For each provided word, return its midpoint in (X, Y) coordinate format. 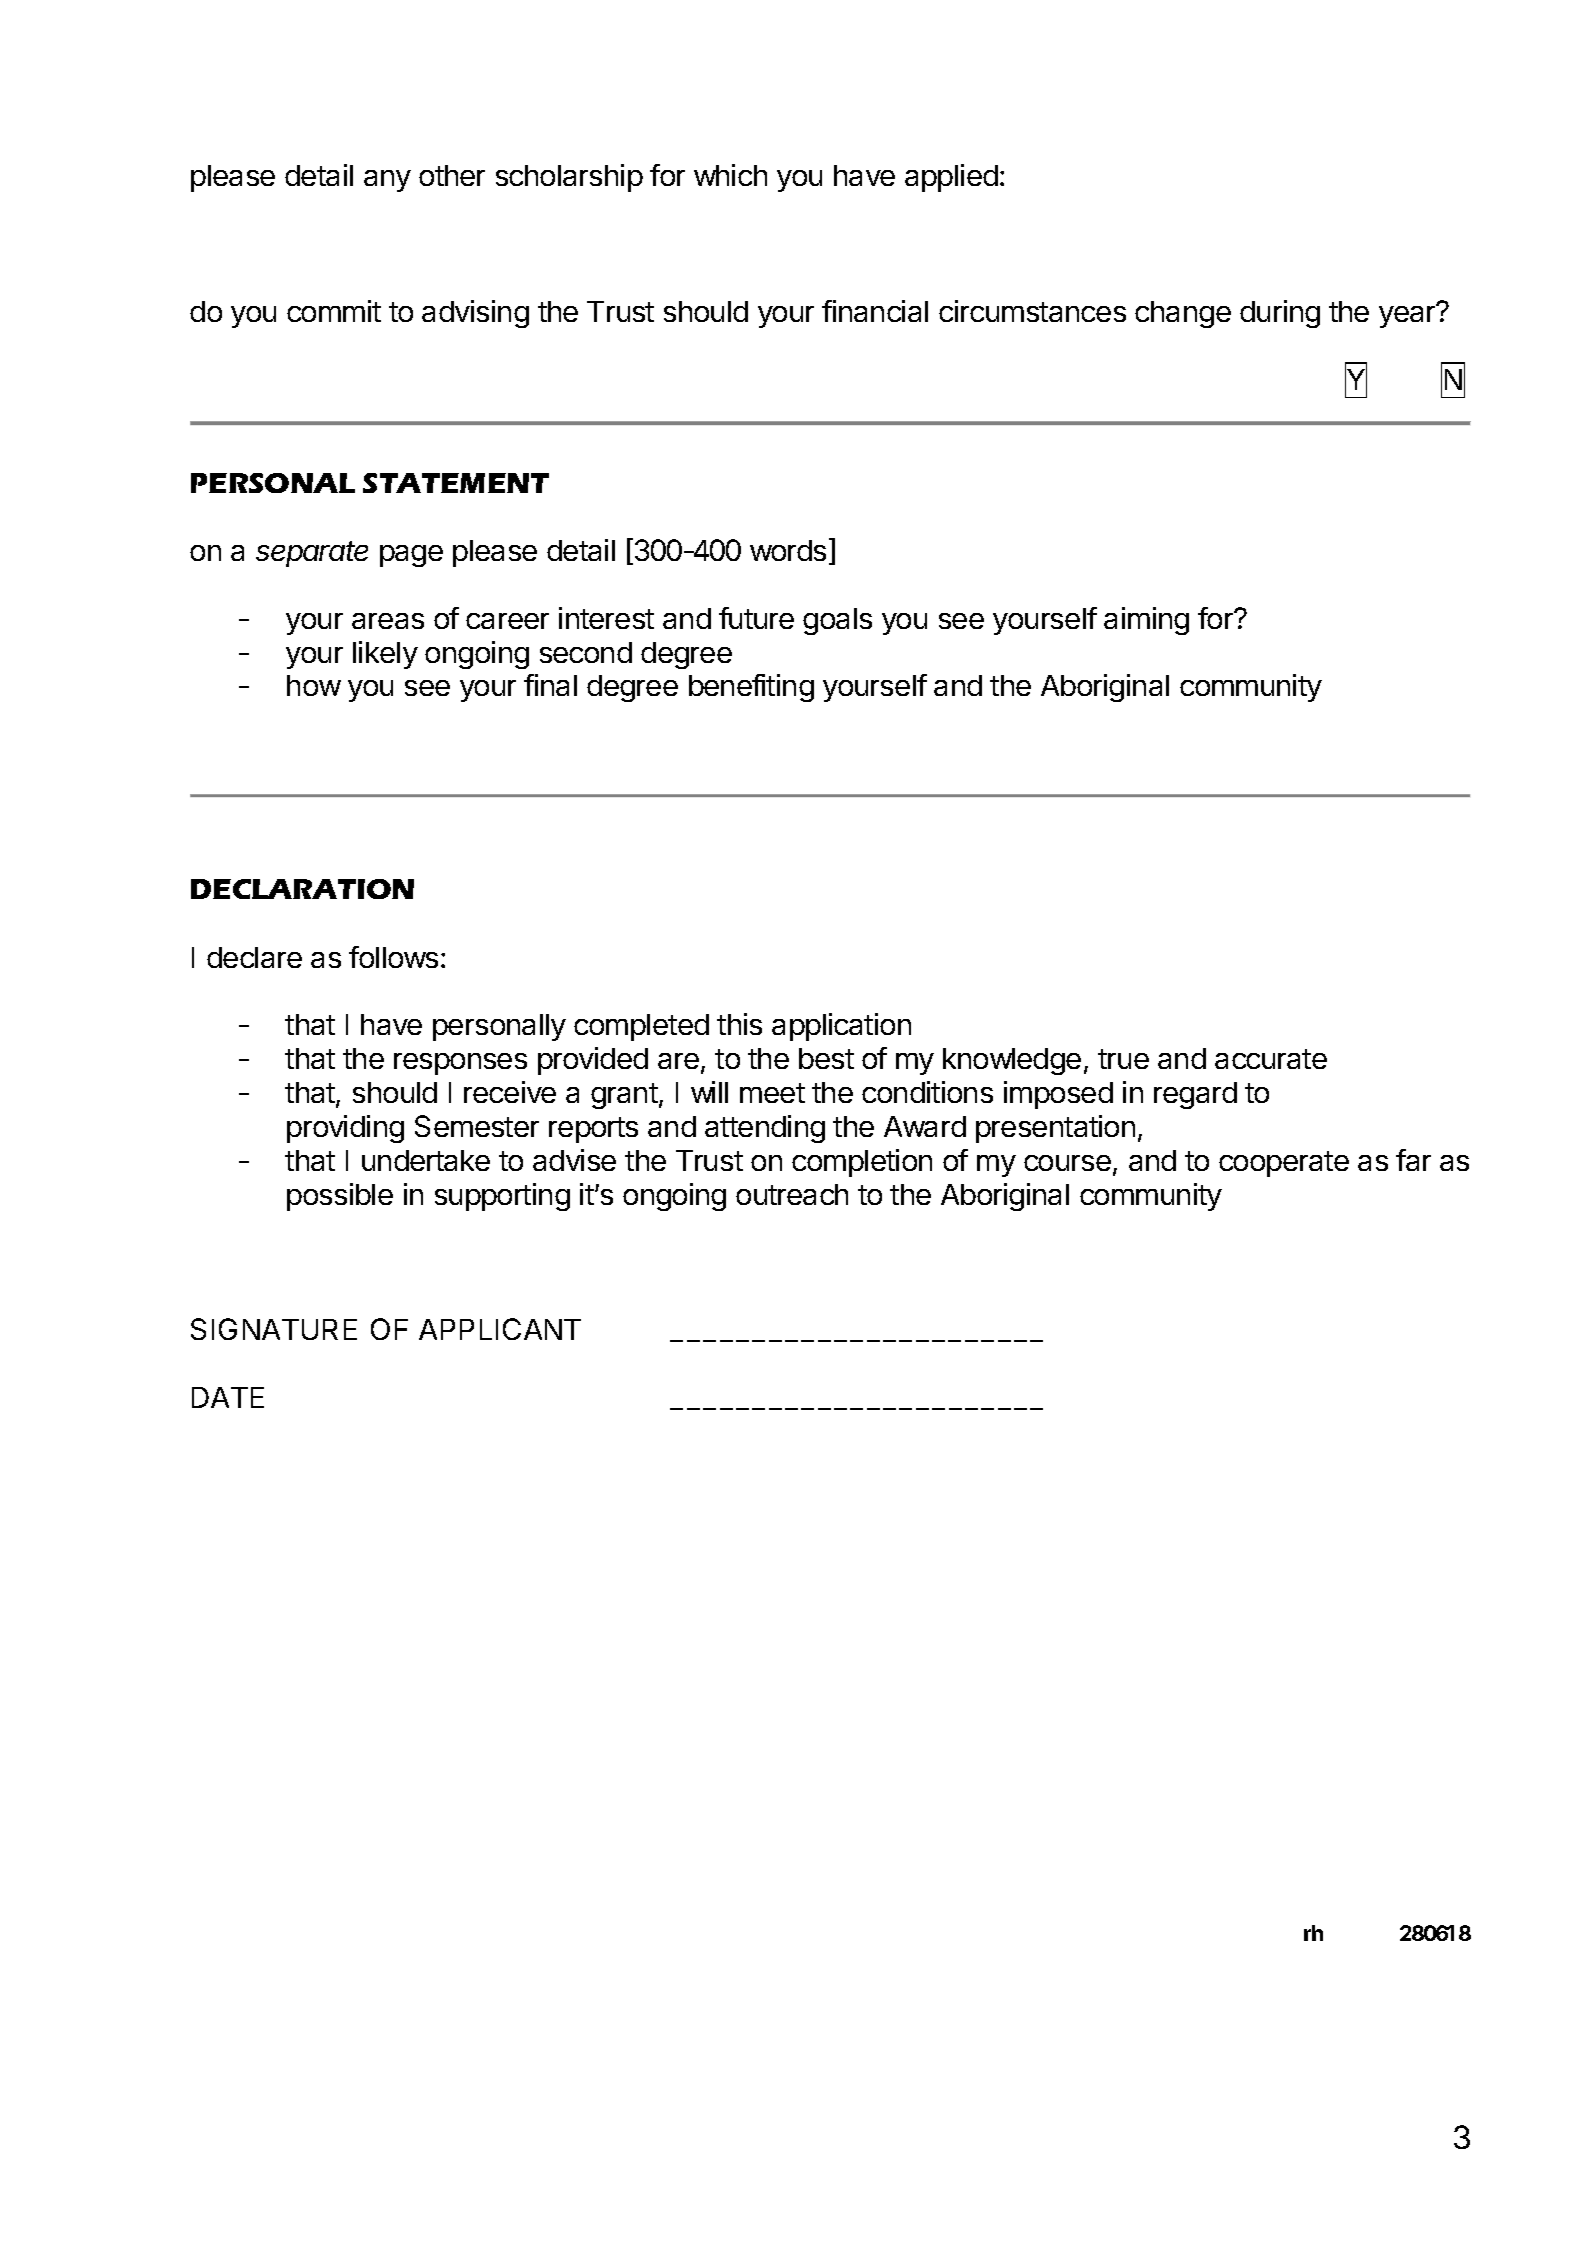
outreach (792, 1194)
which (730, 175)
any (387, 181)
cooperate (1284, 1164)
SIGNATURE (274, 1329)
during (1280, 314)
